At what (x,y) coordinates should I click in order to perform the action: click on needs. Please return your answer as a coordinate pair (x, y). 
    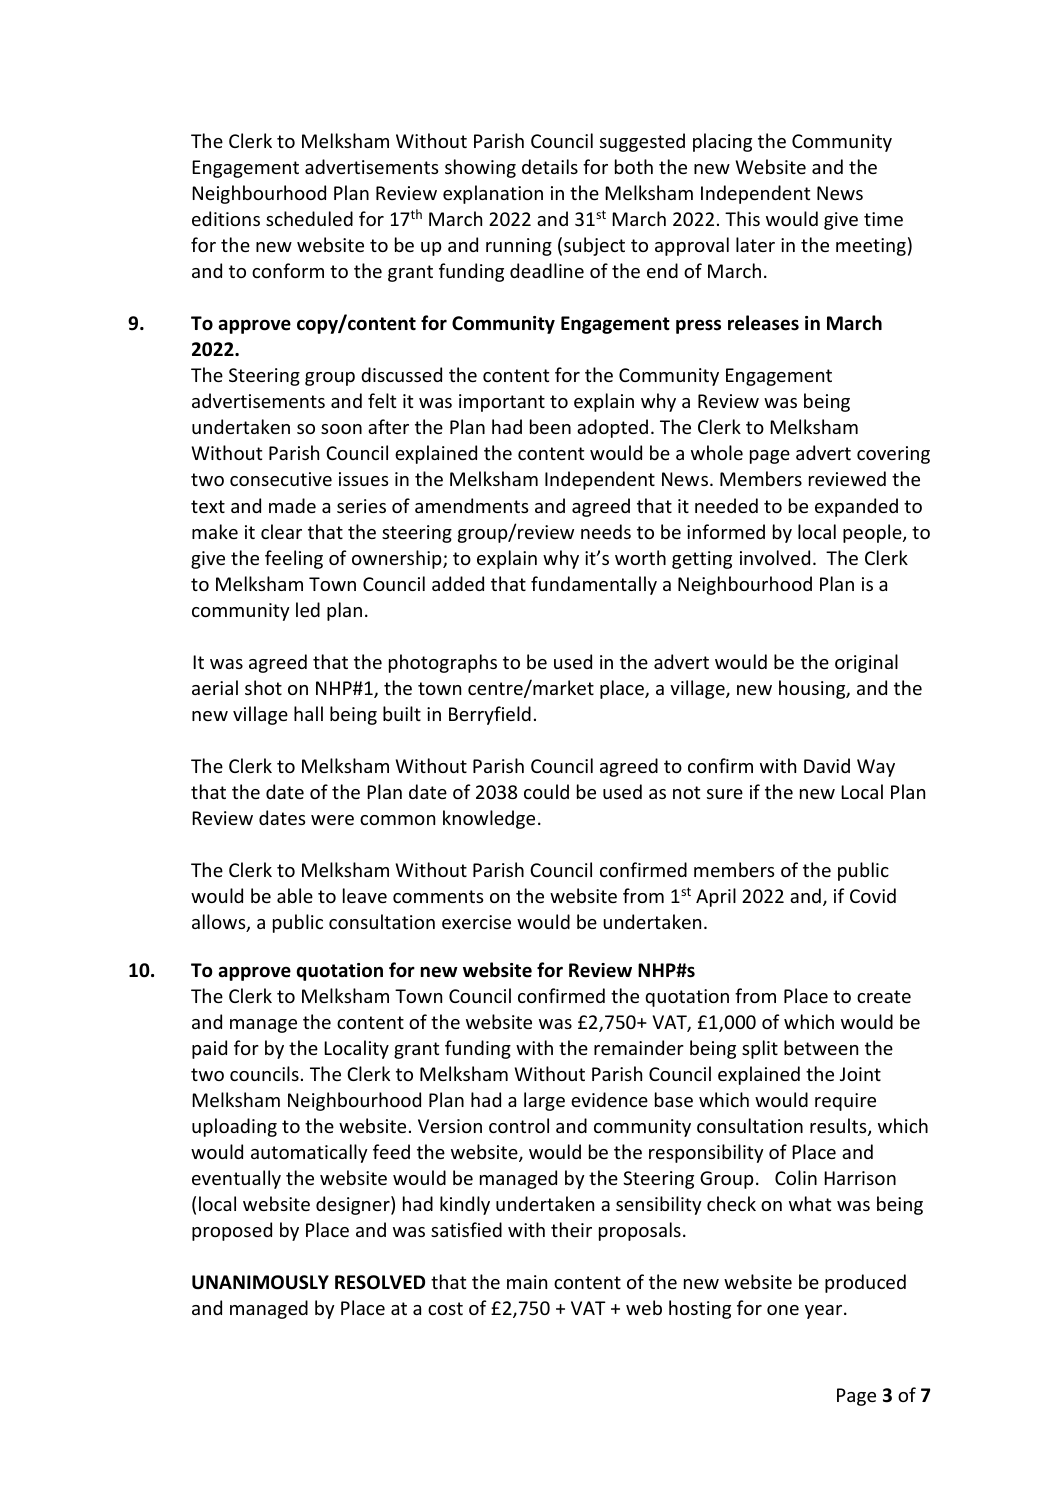
    Looking at the image, I should click on (606, 531).
